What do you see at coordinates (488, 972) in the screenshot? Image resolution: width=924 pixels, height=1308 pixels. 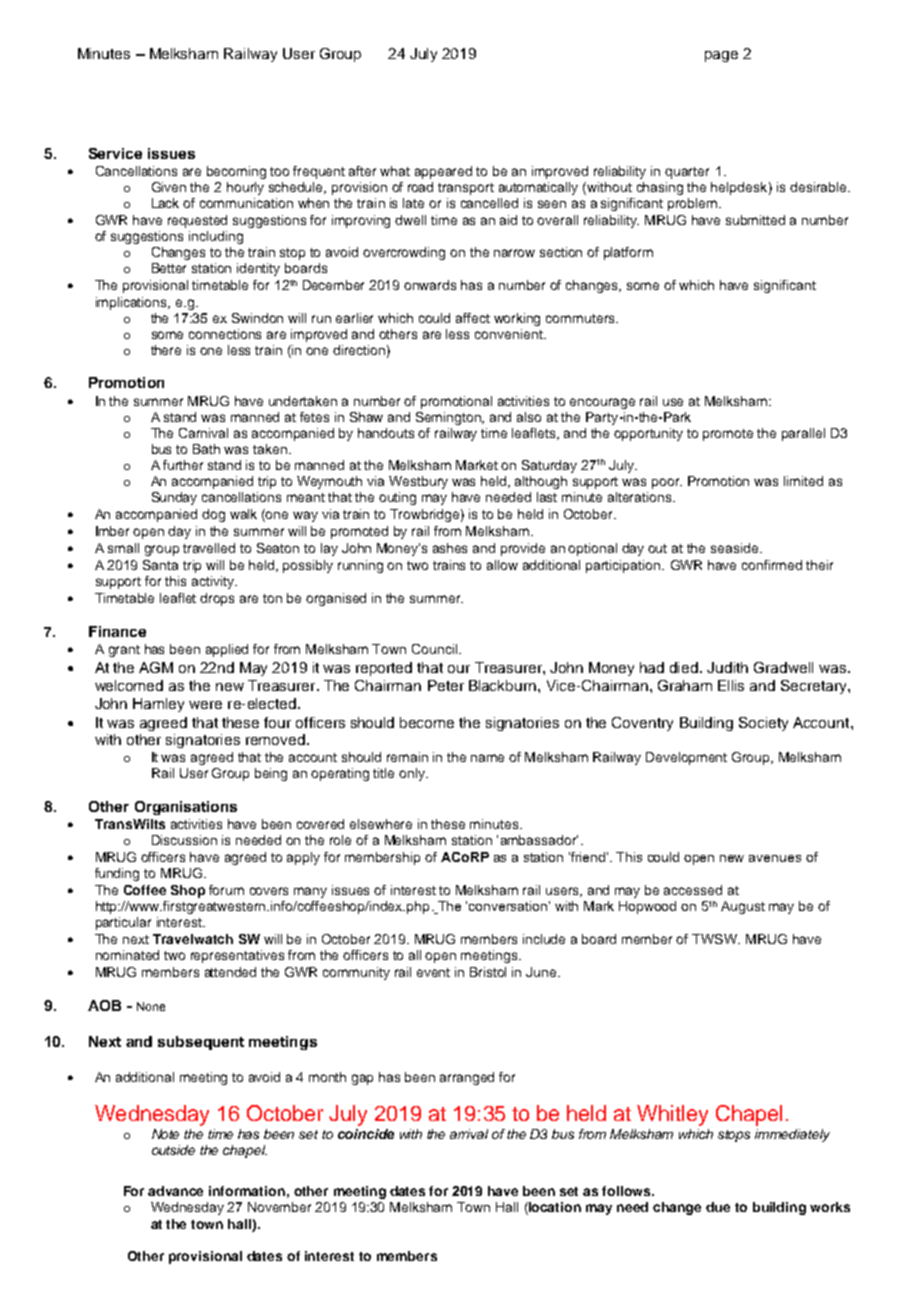 I see `Bristol` at bounding box center [488, 972].
